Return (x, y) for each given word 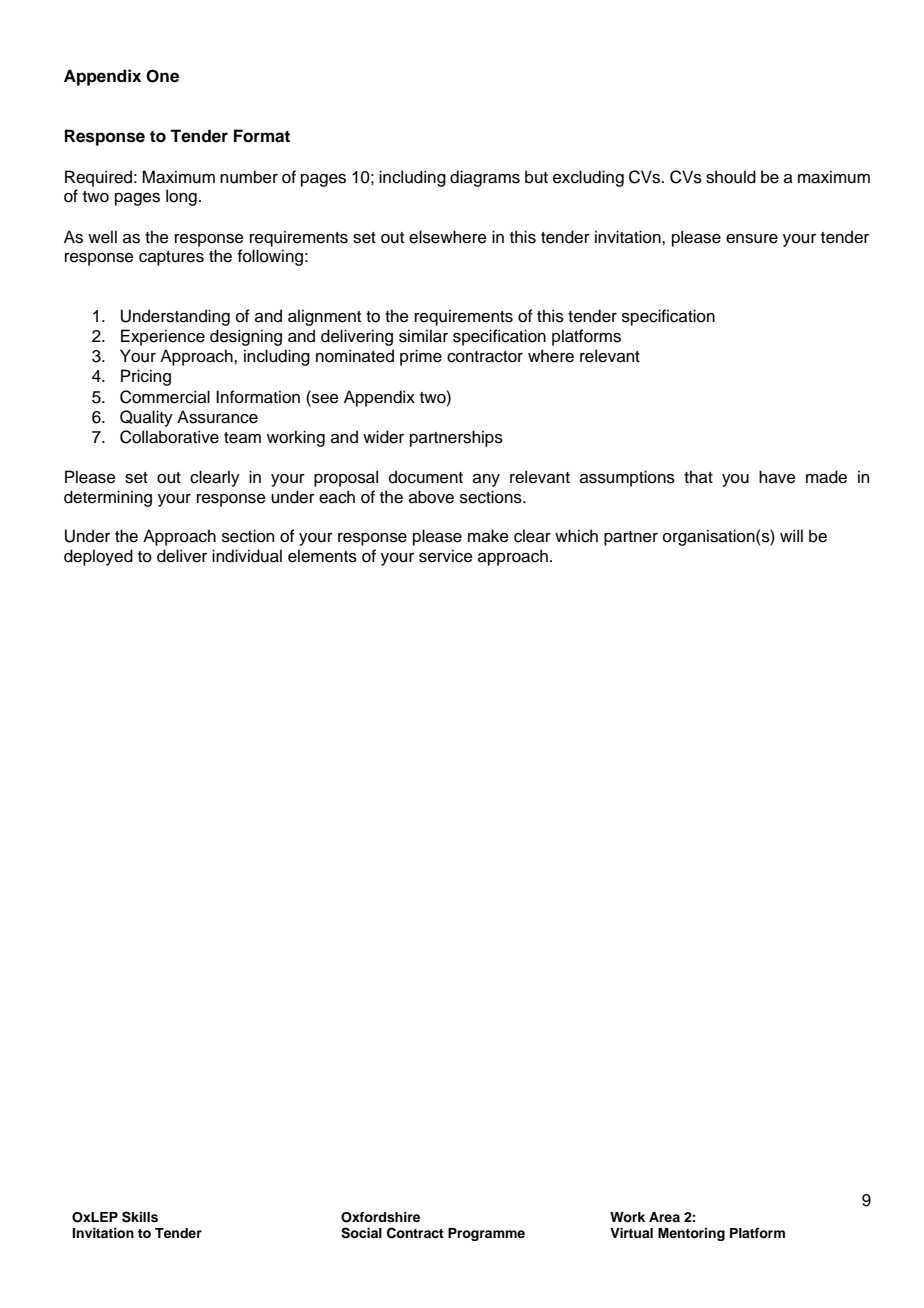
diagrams (485, 178)
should (731, 177)
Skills (140, 1217)
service (446, 556)
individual (247, 556)
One (162, 76)
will (791, 535)
